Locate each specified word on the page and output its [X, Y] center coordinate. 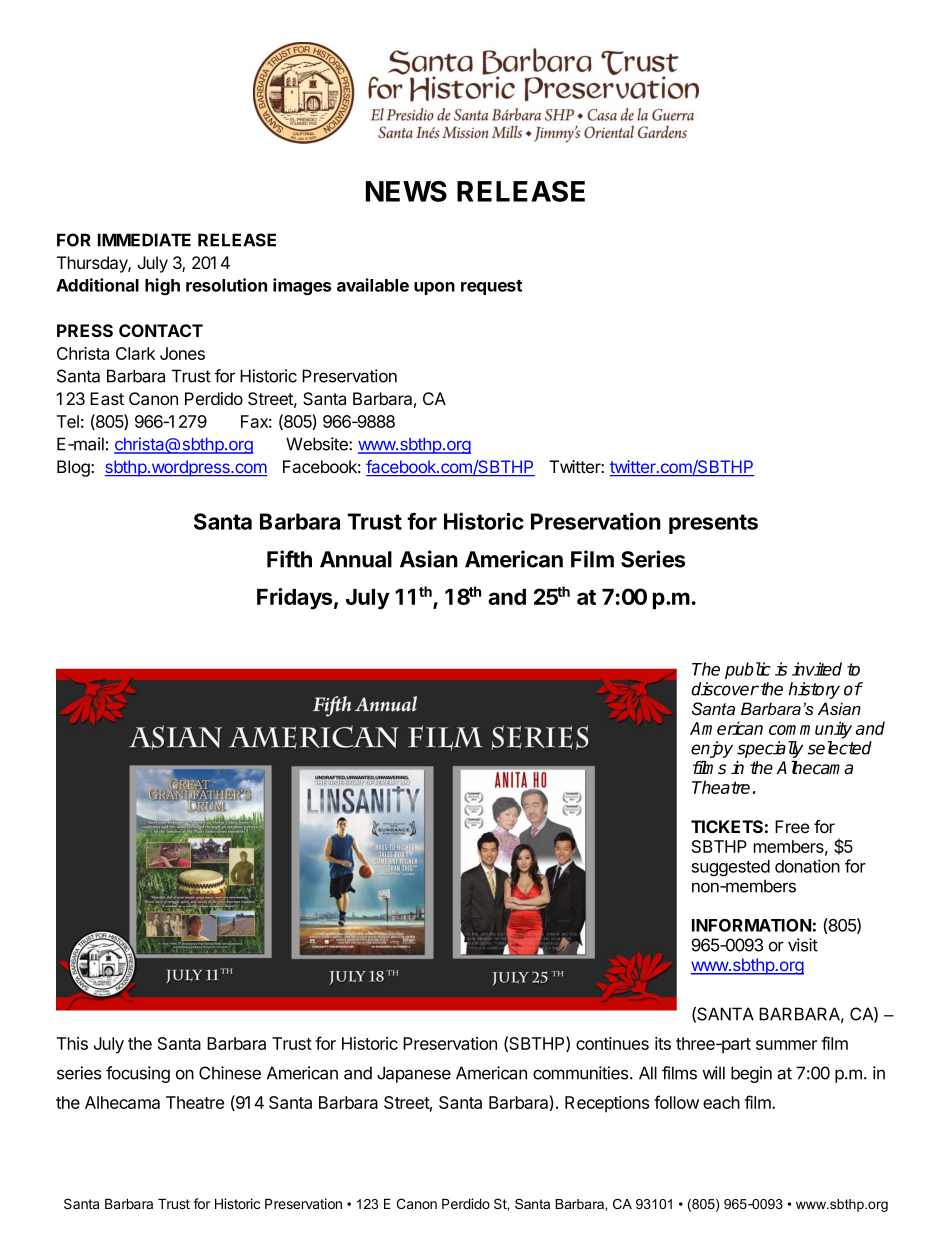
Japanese [414, 1074]
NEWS [406, 191]
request [491, 287]
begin [751, 1074]
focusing [138, 1074]
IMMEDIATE [144, 240]
